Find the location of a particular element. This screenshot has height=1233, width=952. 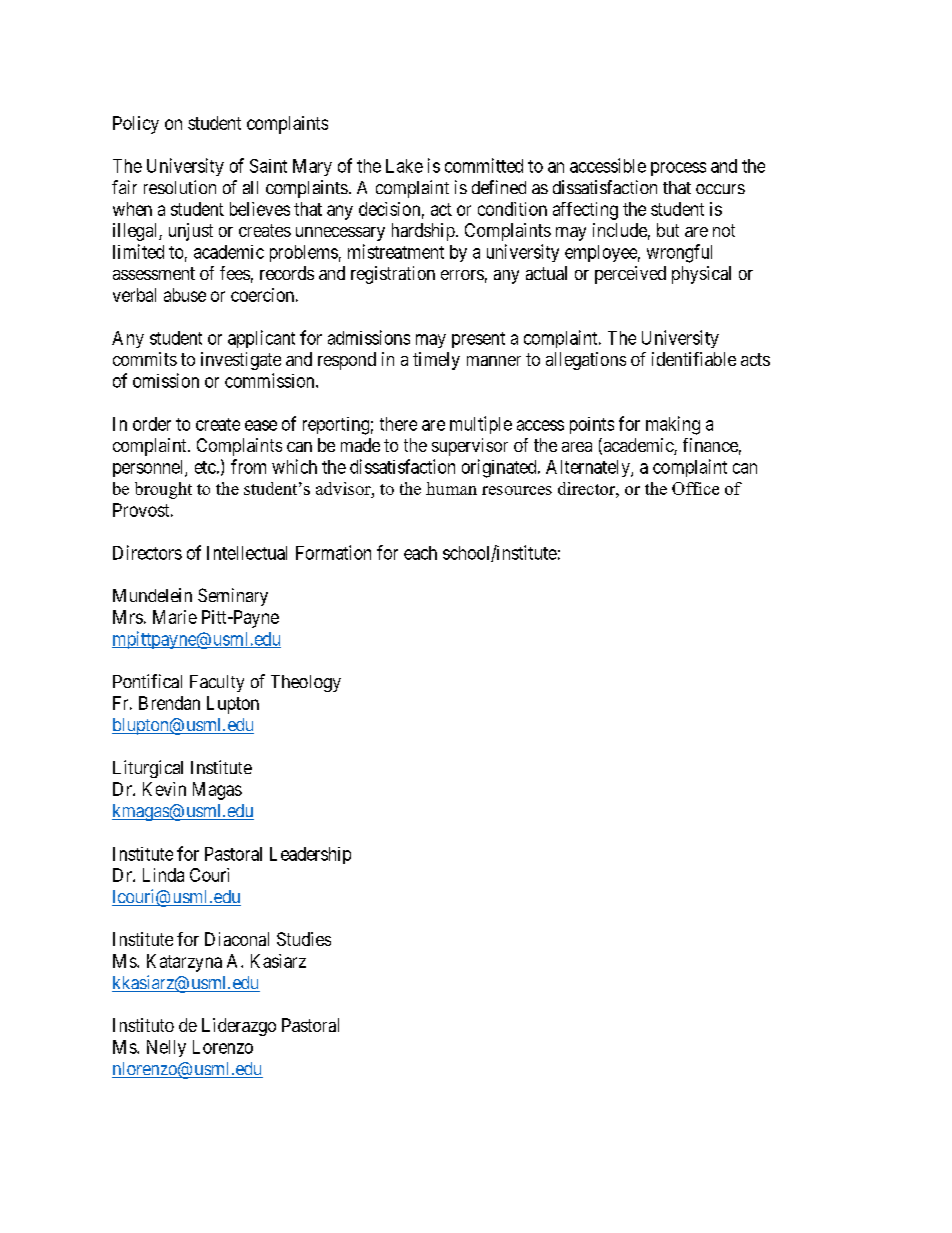

Seminary is located at coordinates (233, 597).
